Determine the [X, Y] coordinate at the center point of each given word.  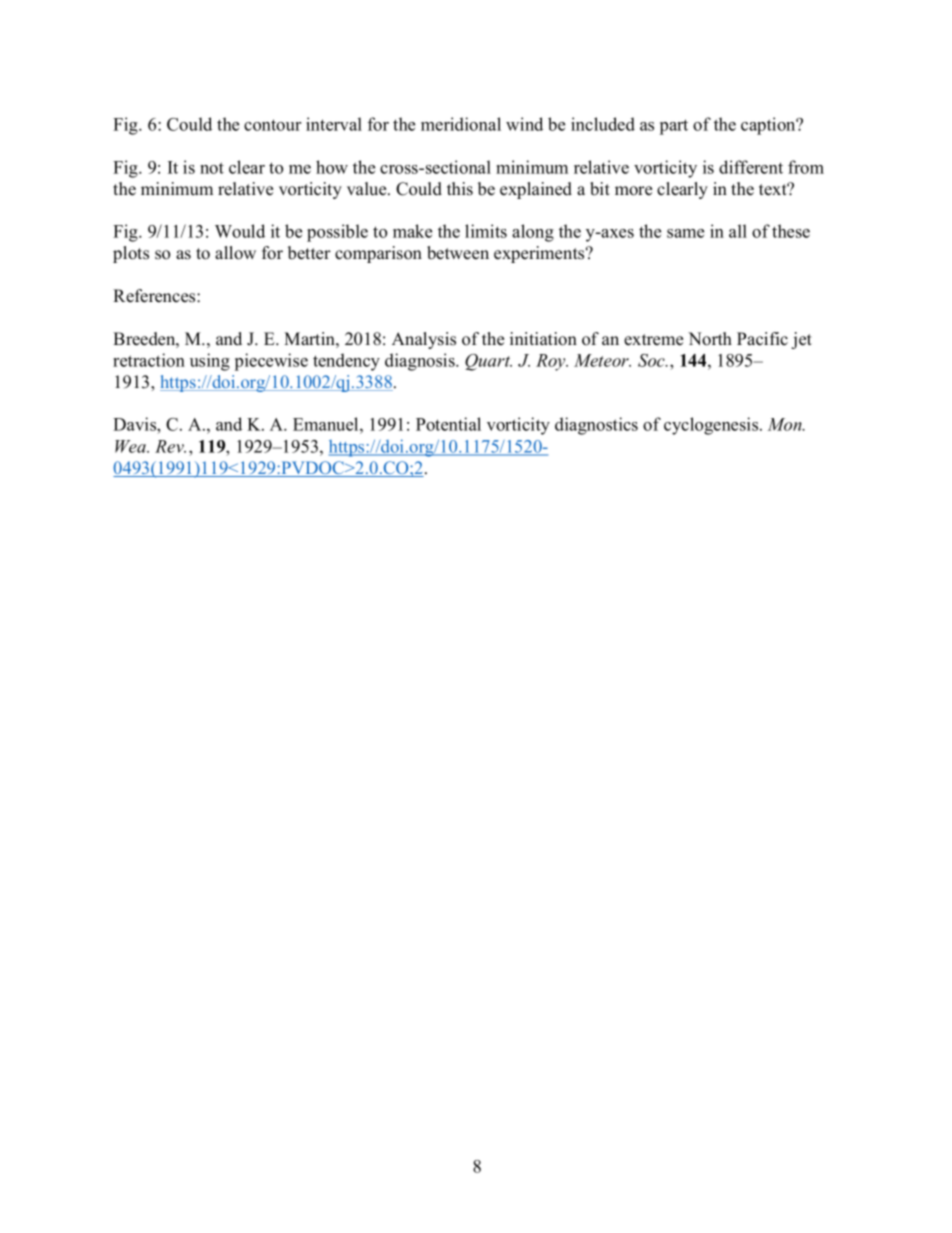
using [210, 362]
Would [240, 231]
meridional [461, 124]
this [460, 189]
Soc [652, 360]
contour [272, 125]
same [685, 233]
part [674, 127]
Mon [785, 424]
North [710, 339]
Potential [448, 424]
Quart [488, 362]
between [458, 253]
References [155, 296]
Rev [170, 446]
